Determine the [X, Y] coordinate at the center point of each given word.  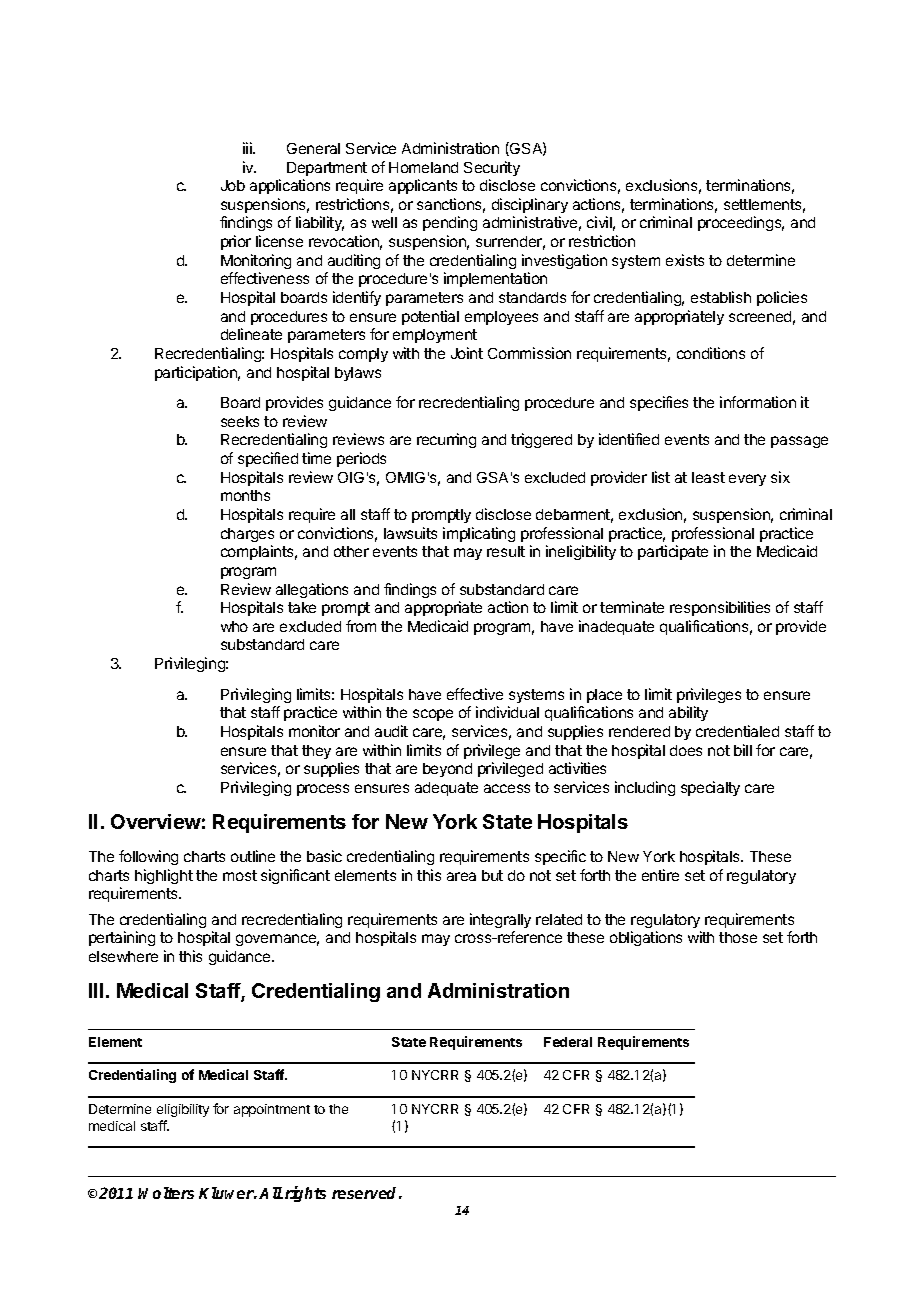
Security [492, 168]
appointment [272, 1110]
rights [305, 1194]
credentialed [737, 731]
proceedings [741, 223]
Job [233, 185]
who [234, 626]
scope [433, 715]
